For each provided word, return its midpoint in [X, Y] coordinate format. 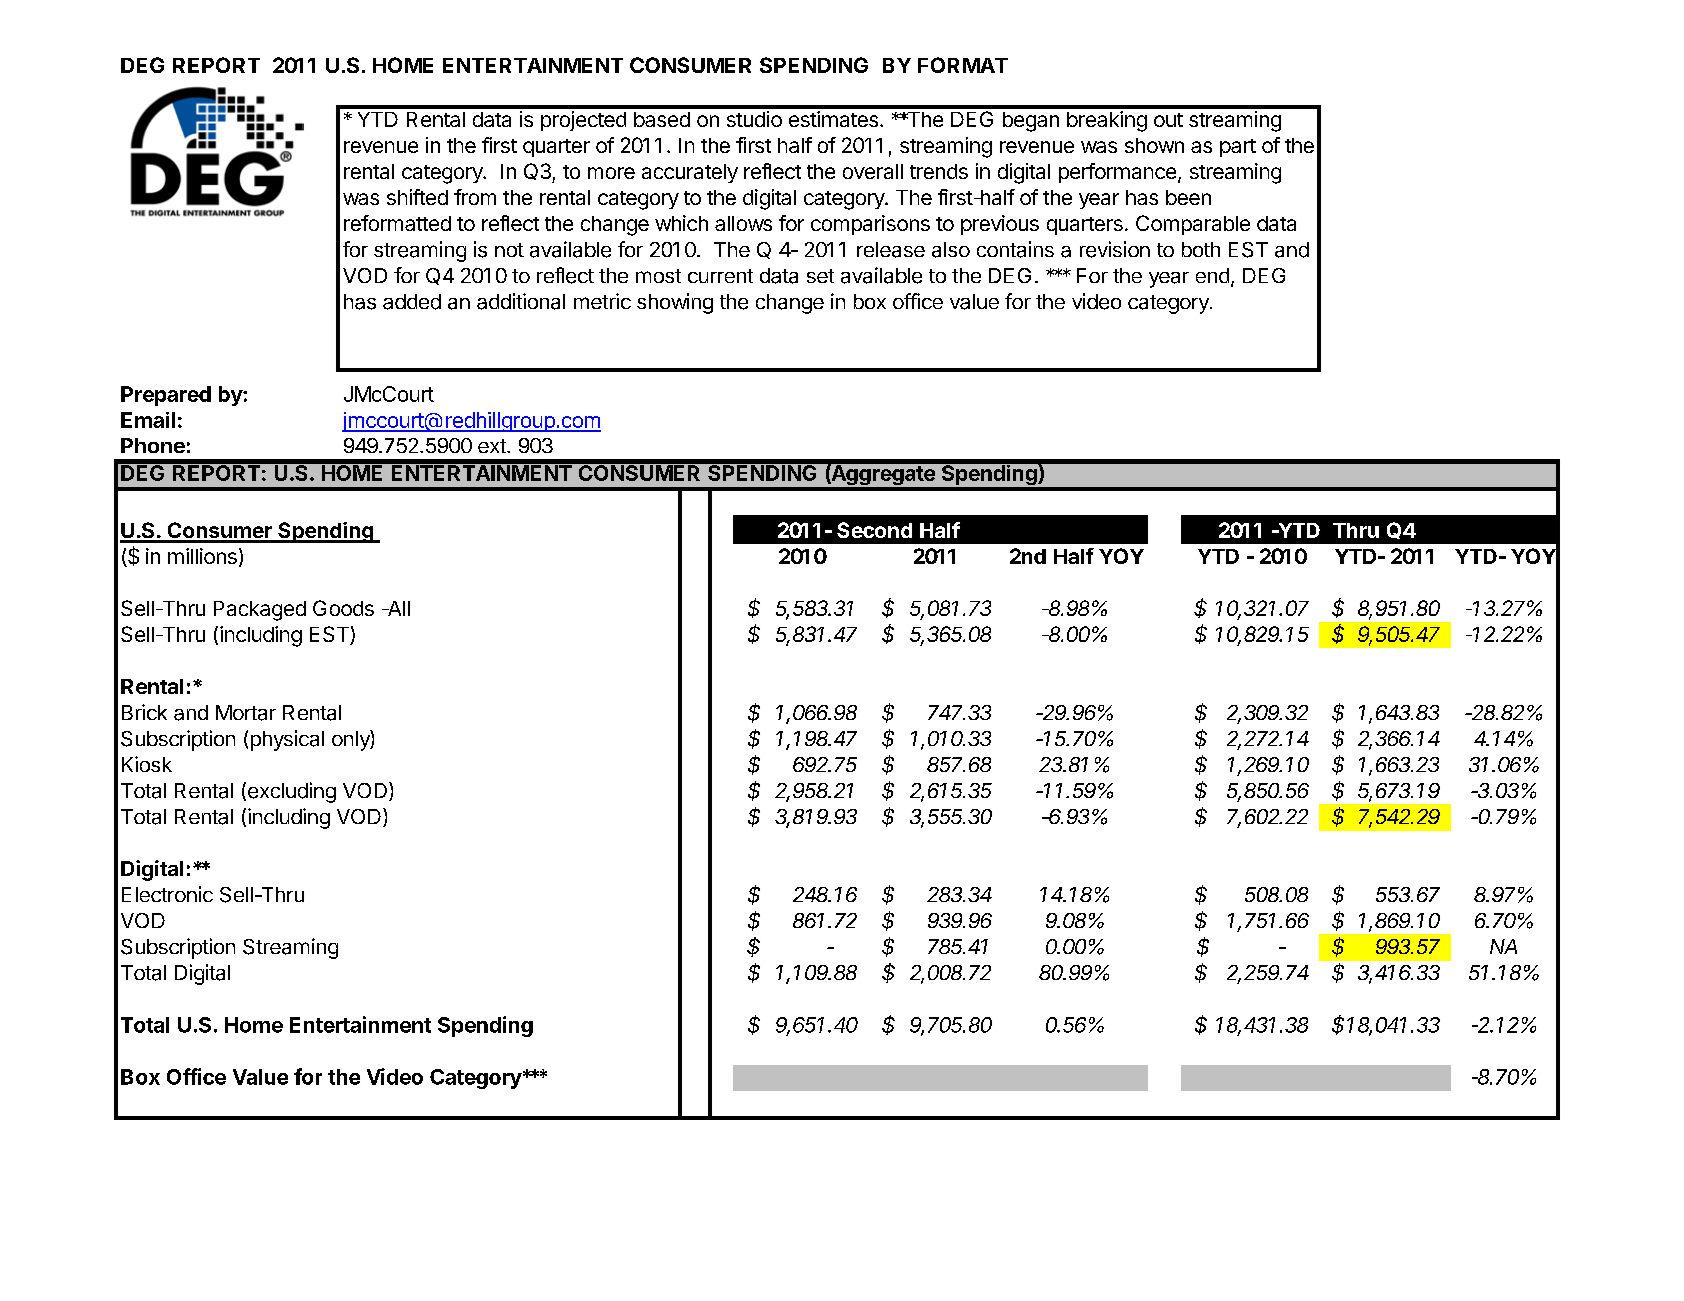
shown [1154, 145]
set [820, 276]
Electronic [167, 894]
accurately [690, 173]
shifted [417, 197]
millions [202, 556]
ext [493, 446]
